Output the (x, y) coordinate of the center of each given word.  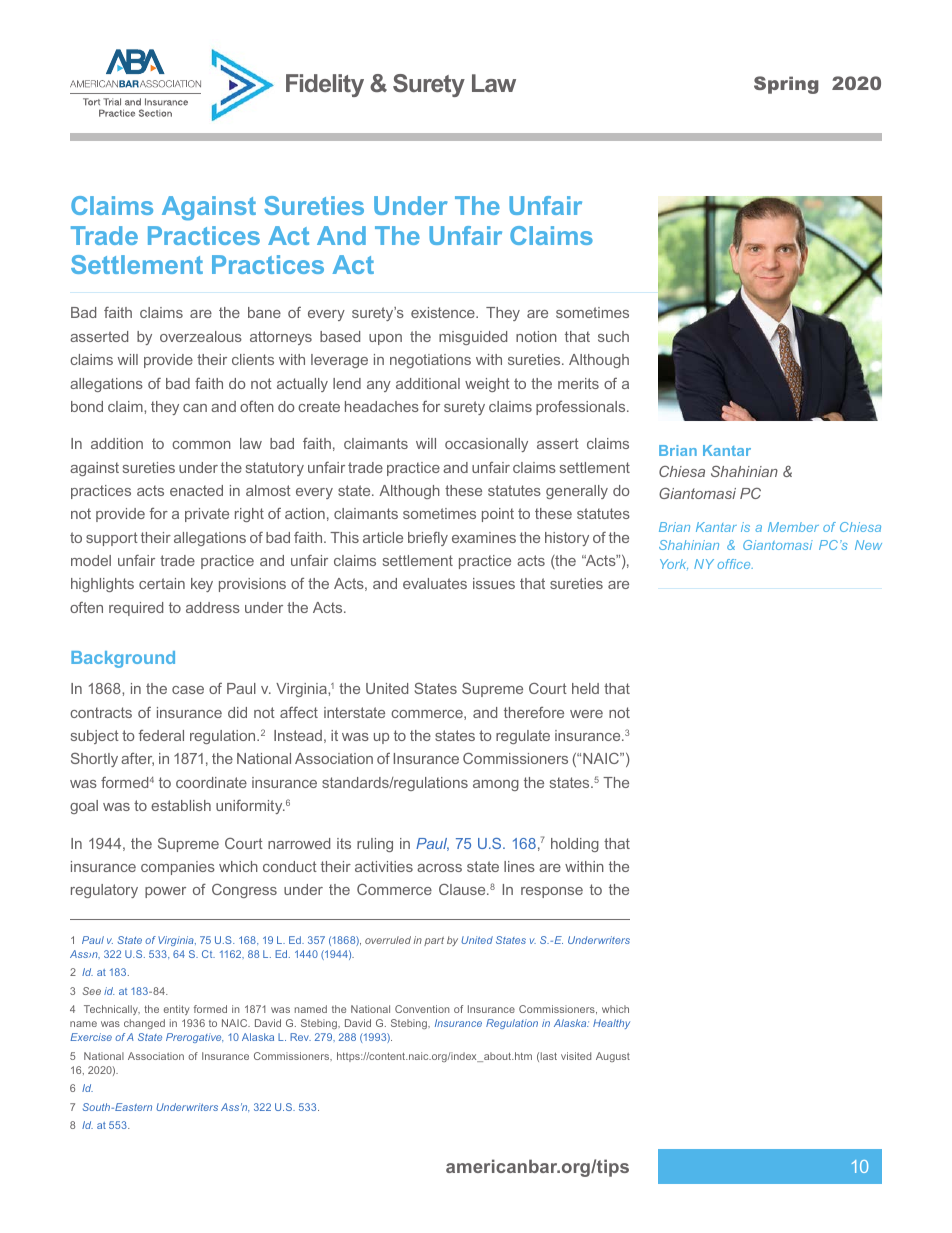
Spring (786, 85)
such (613, 336)
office (735, 564)
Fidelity (325, 85)
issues (494, 583)
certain (162, 583)
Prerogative (194, 1038)
